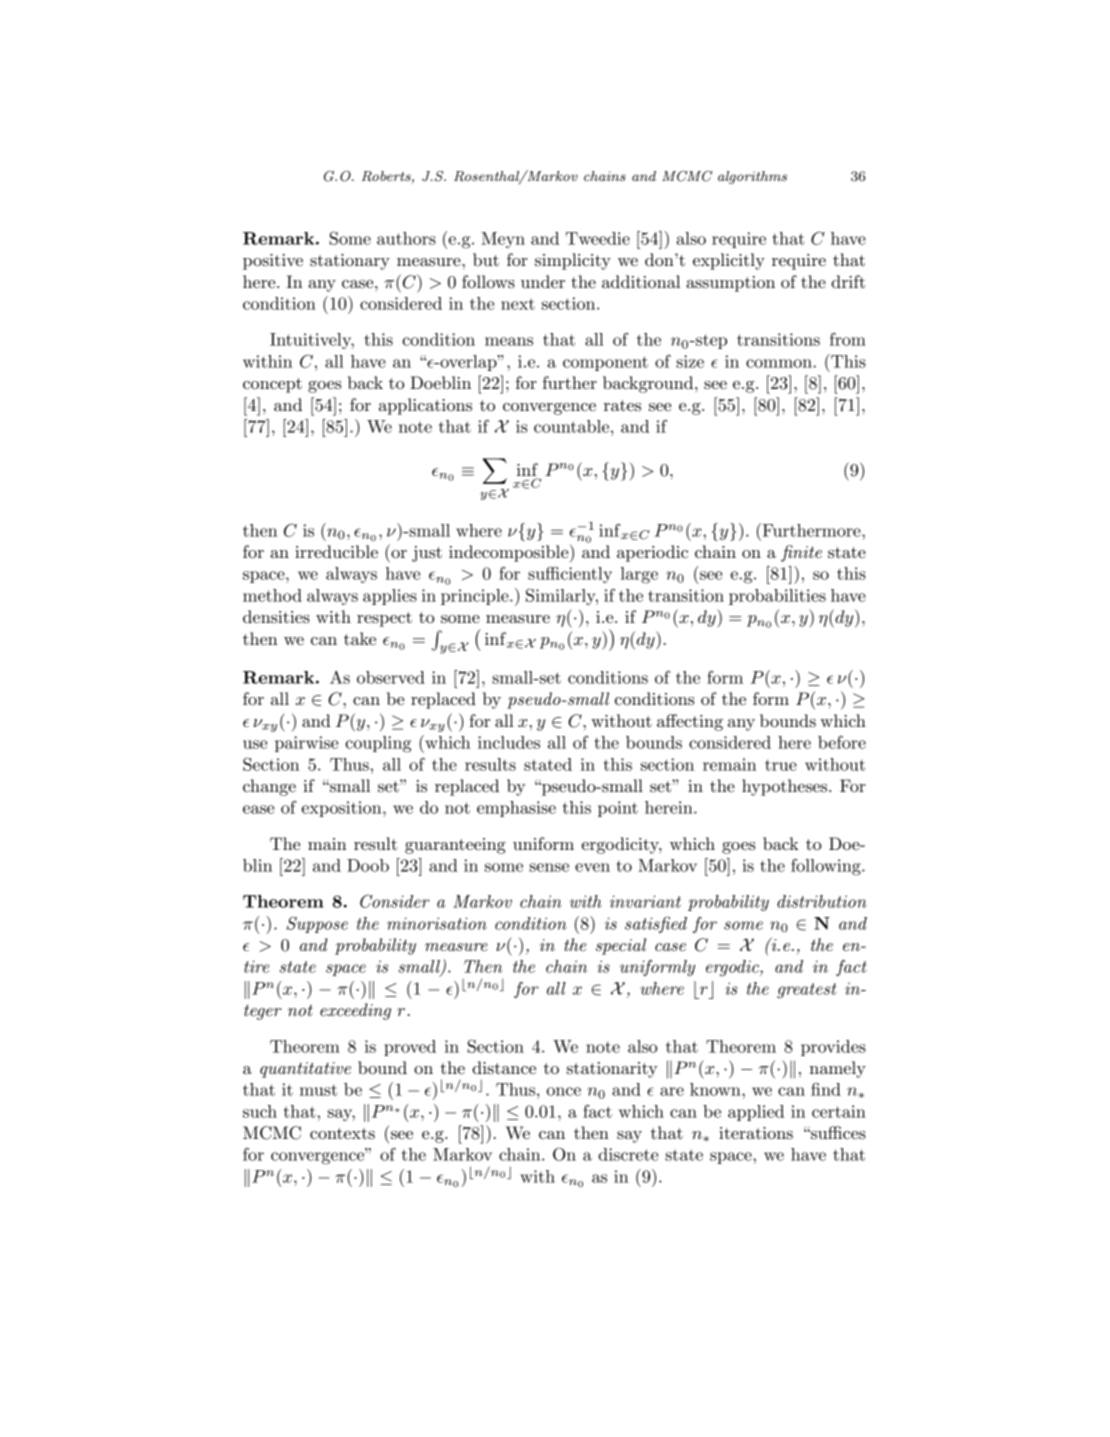  I want to click on stationary, so click(350, 262).
